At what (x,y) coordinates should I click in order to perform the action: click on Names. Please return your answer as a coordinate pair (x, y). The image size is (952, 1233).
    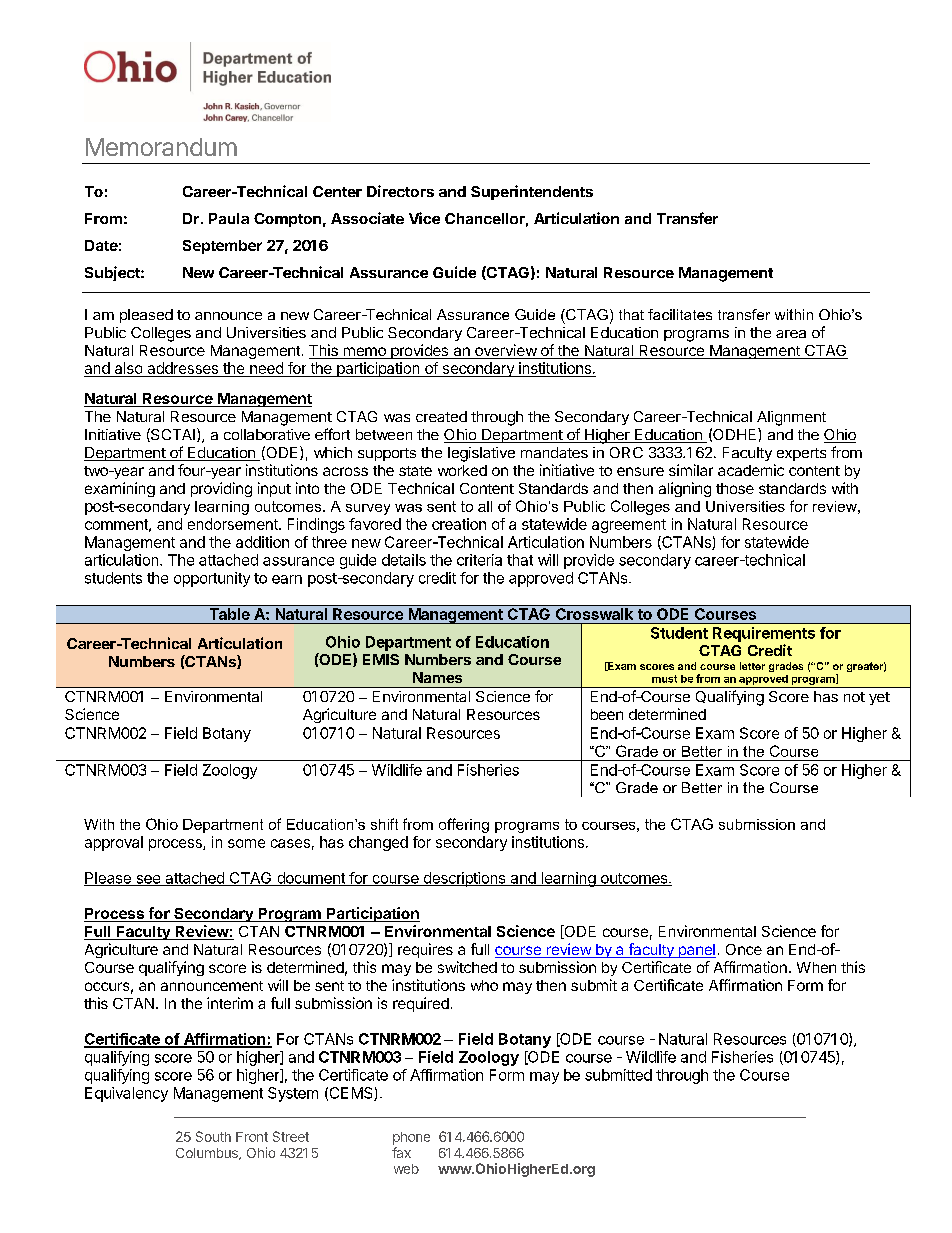
    Looking at the image, I should click on (437, 677).
